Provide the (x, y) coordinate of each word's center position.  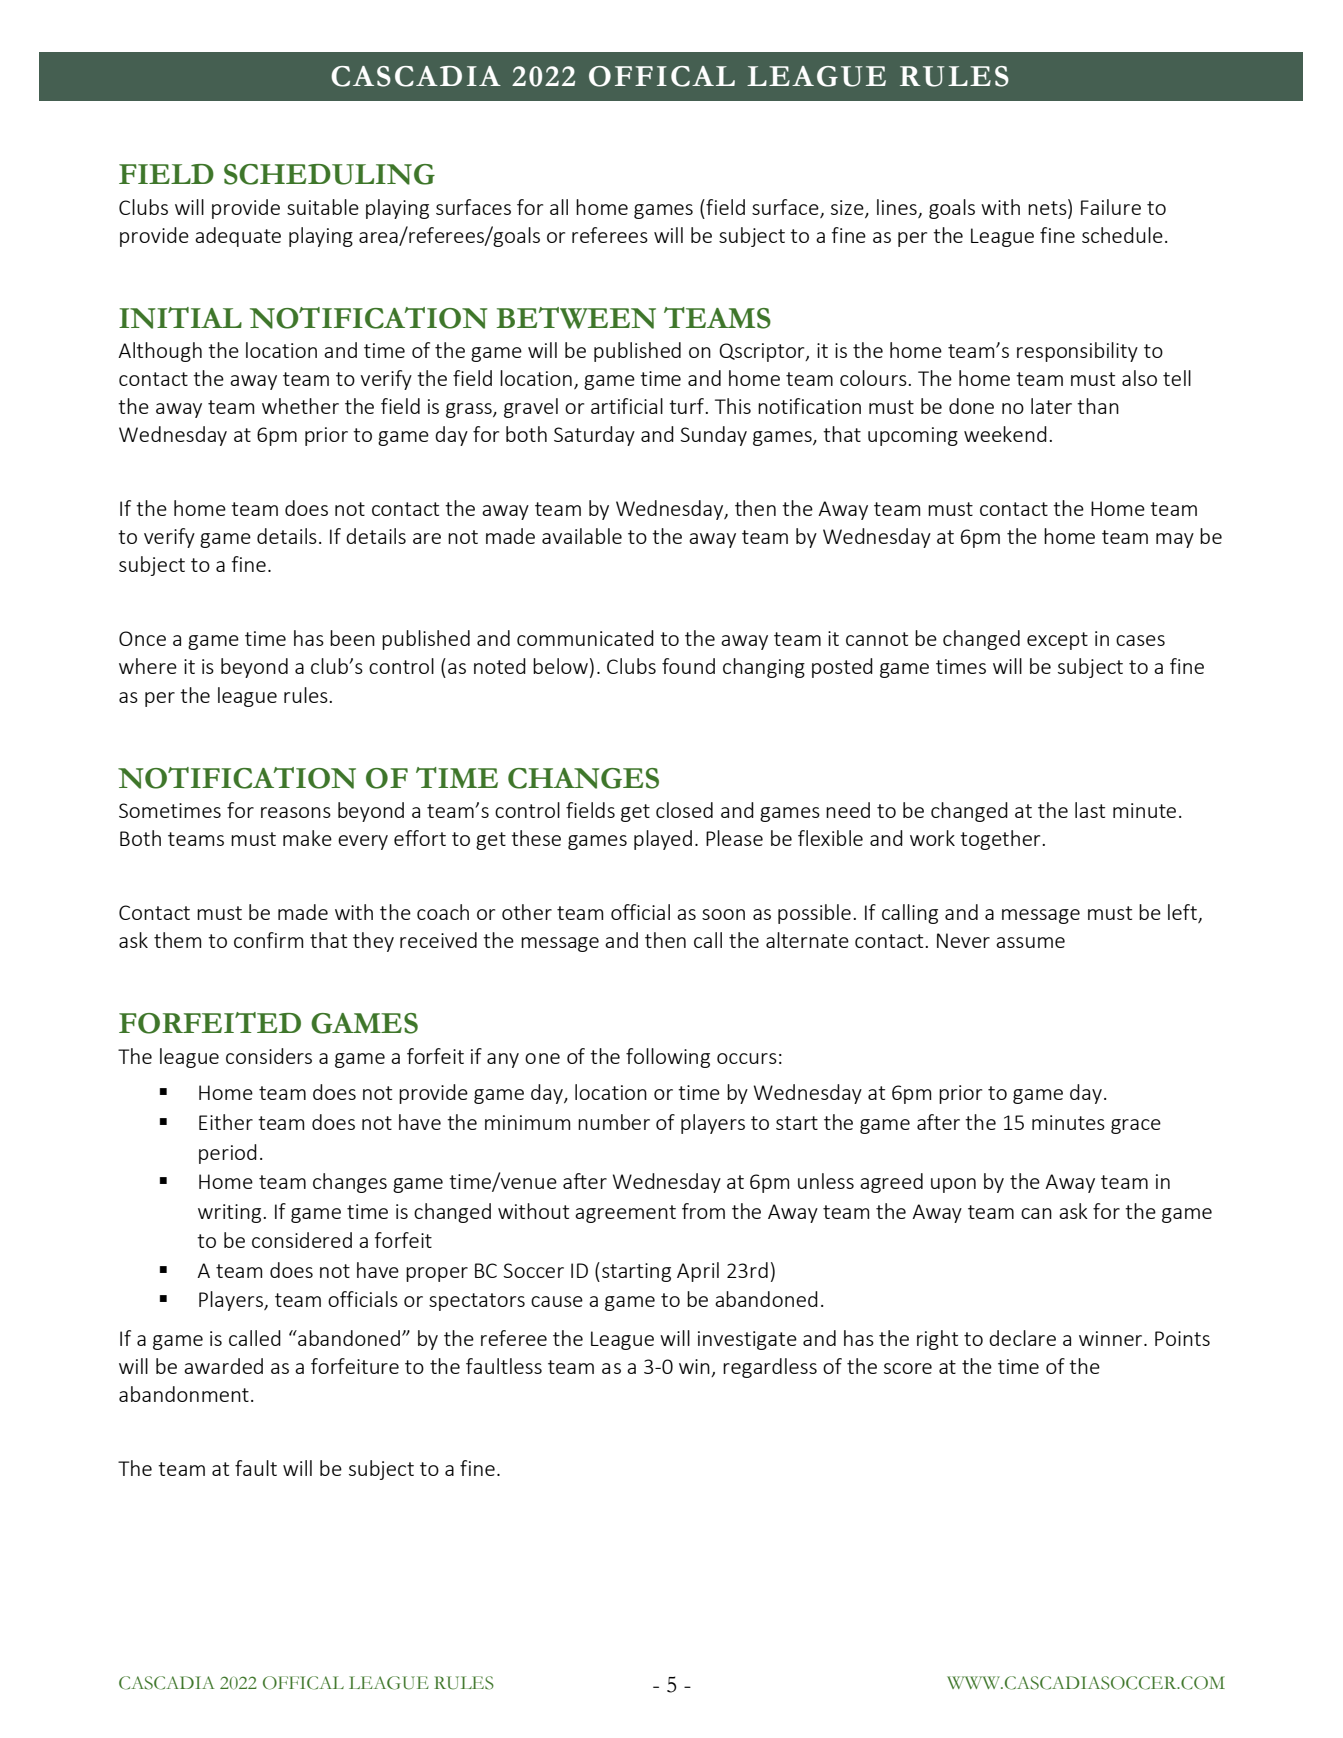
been (352, 638)
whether (300, 406)
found (688, 666)
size (848, 208)
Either (226, 1122)
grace (1136, 1126)
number (614, 1122)
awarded (223, 1366)
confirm (268, 940)
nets (1048, 207)
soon (723, 914)
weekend (1005, 434)
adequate (238, 237)
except (1057, 641)
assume (1030, 942)
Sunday (713, 436)
